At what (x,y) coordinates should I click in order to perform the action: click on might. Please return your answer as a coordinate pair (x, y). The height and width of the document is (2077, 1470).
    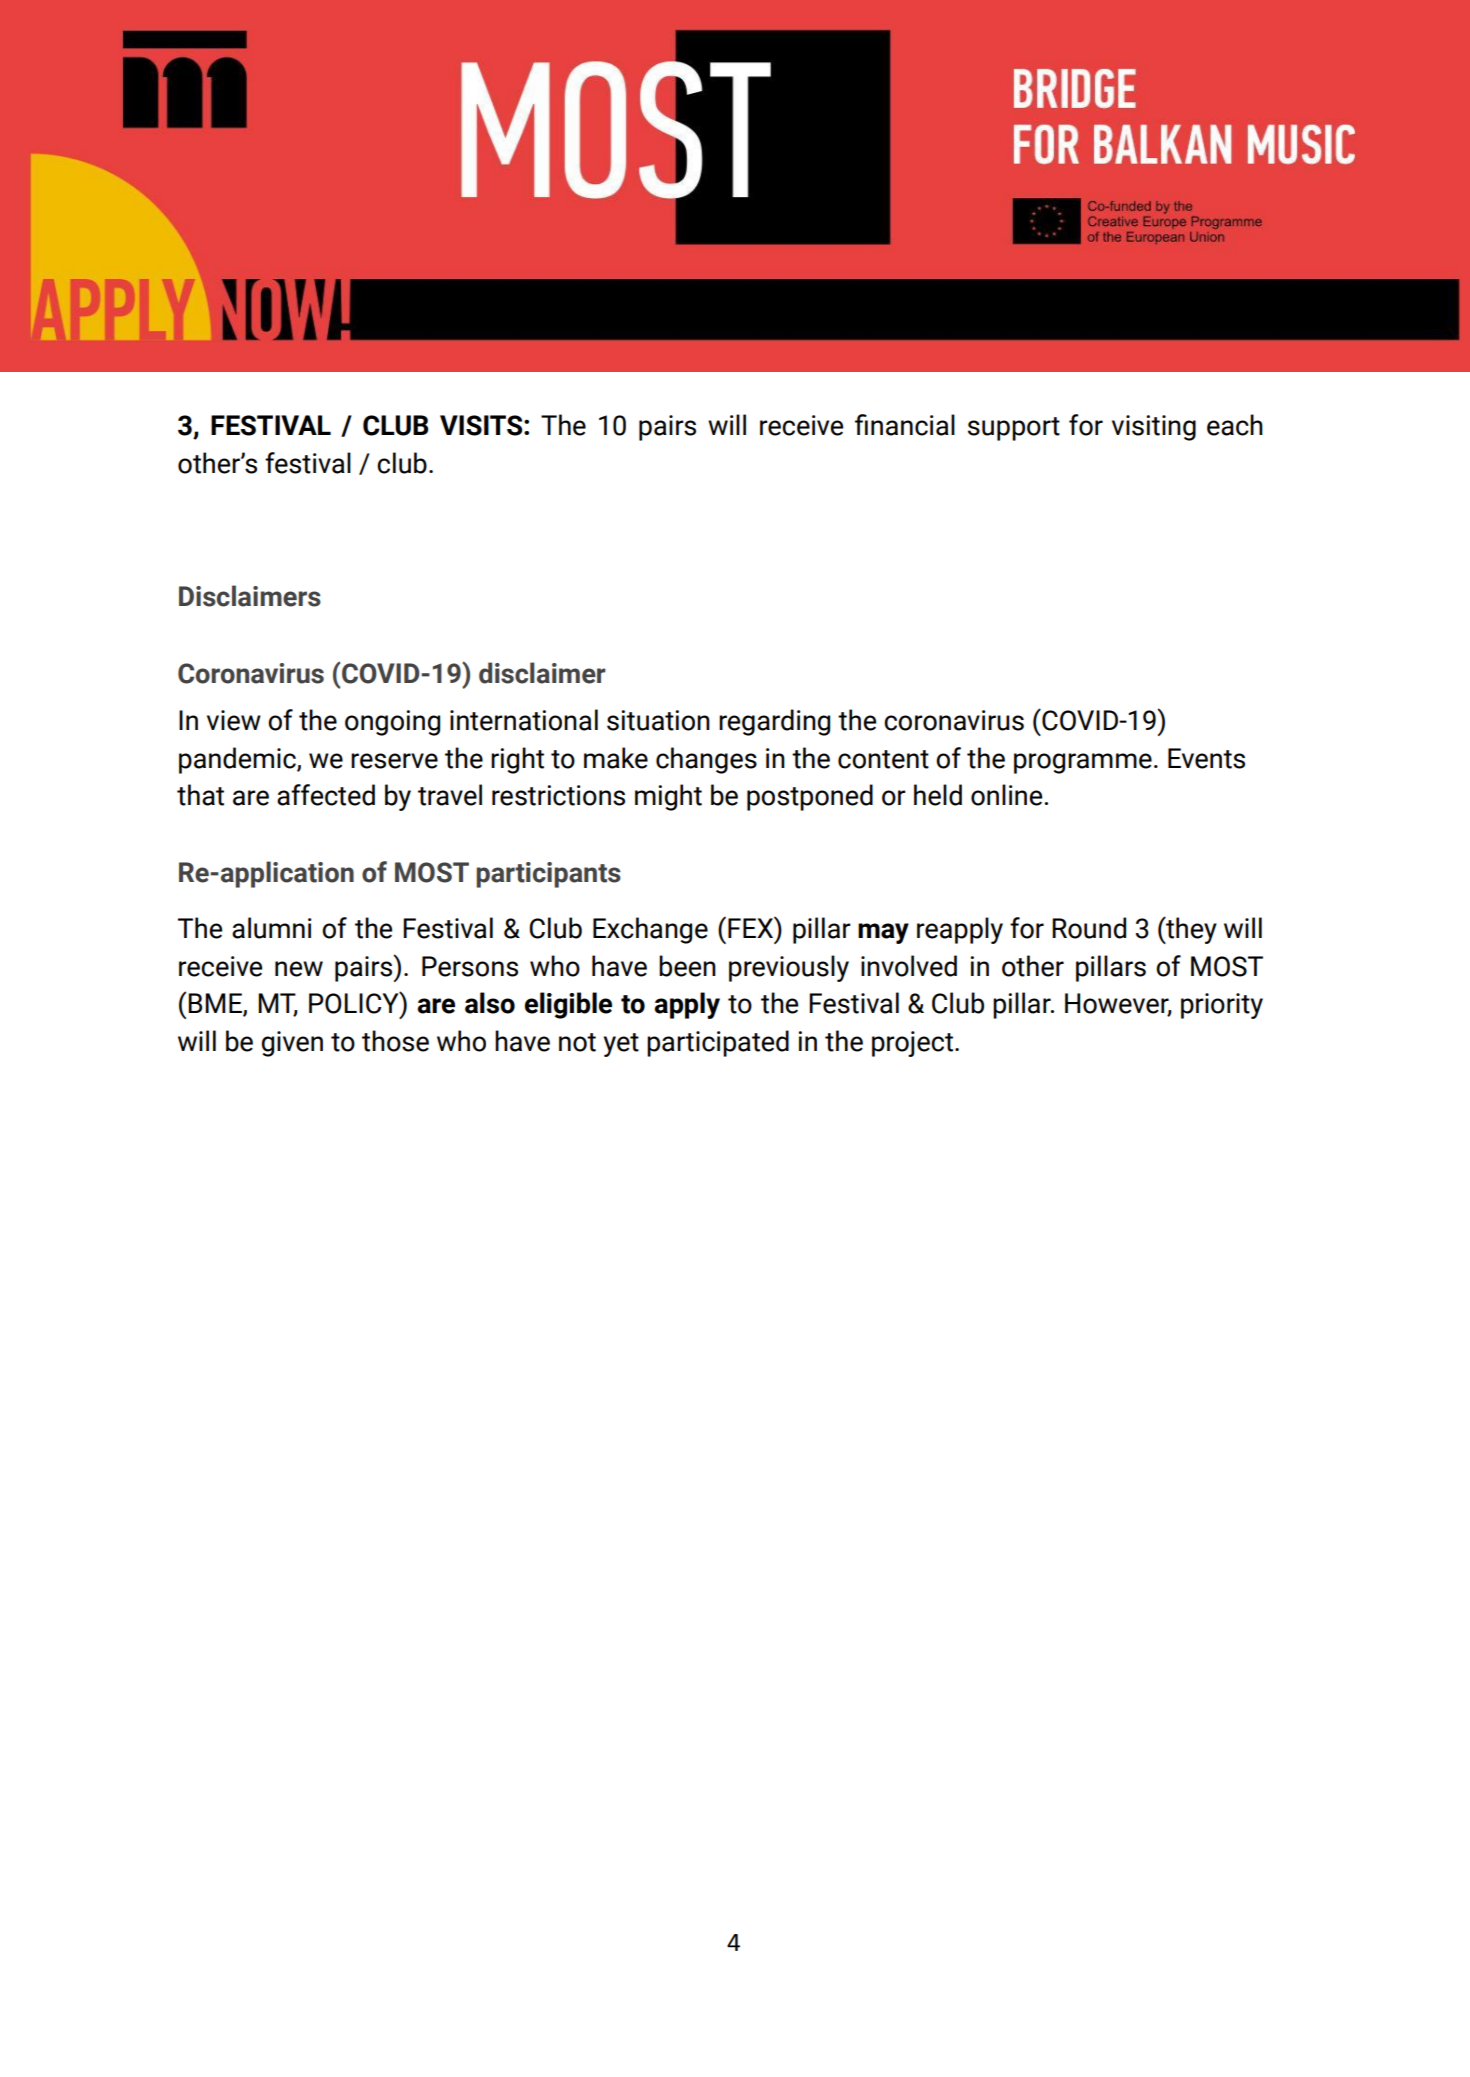
    Looking at the image, I should click on (668, 797).
